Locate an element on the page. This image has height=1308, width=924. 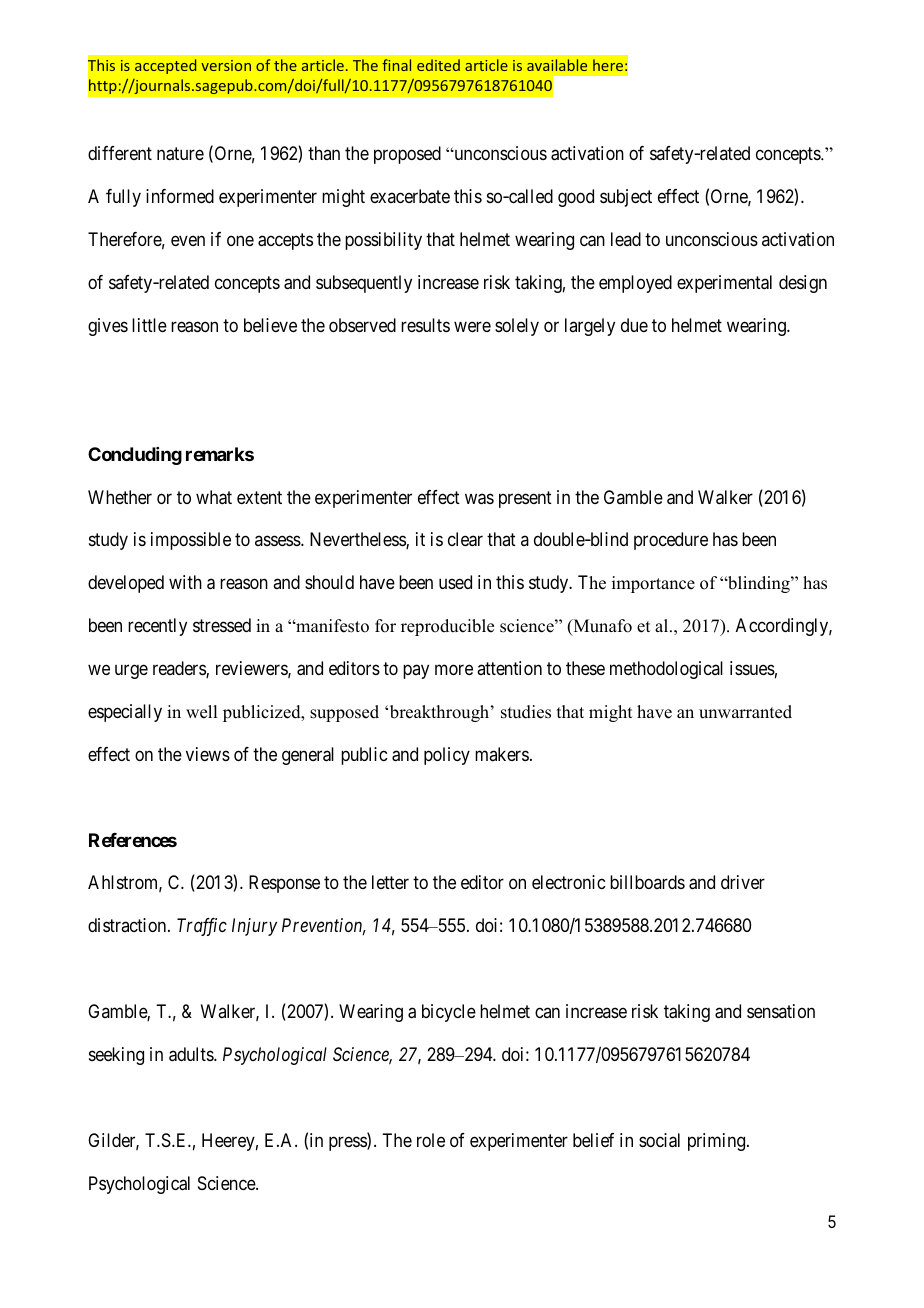
procedure is located at coordinates (671, 541).
